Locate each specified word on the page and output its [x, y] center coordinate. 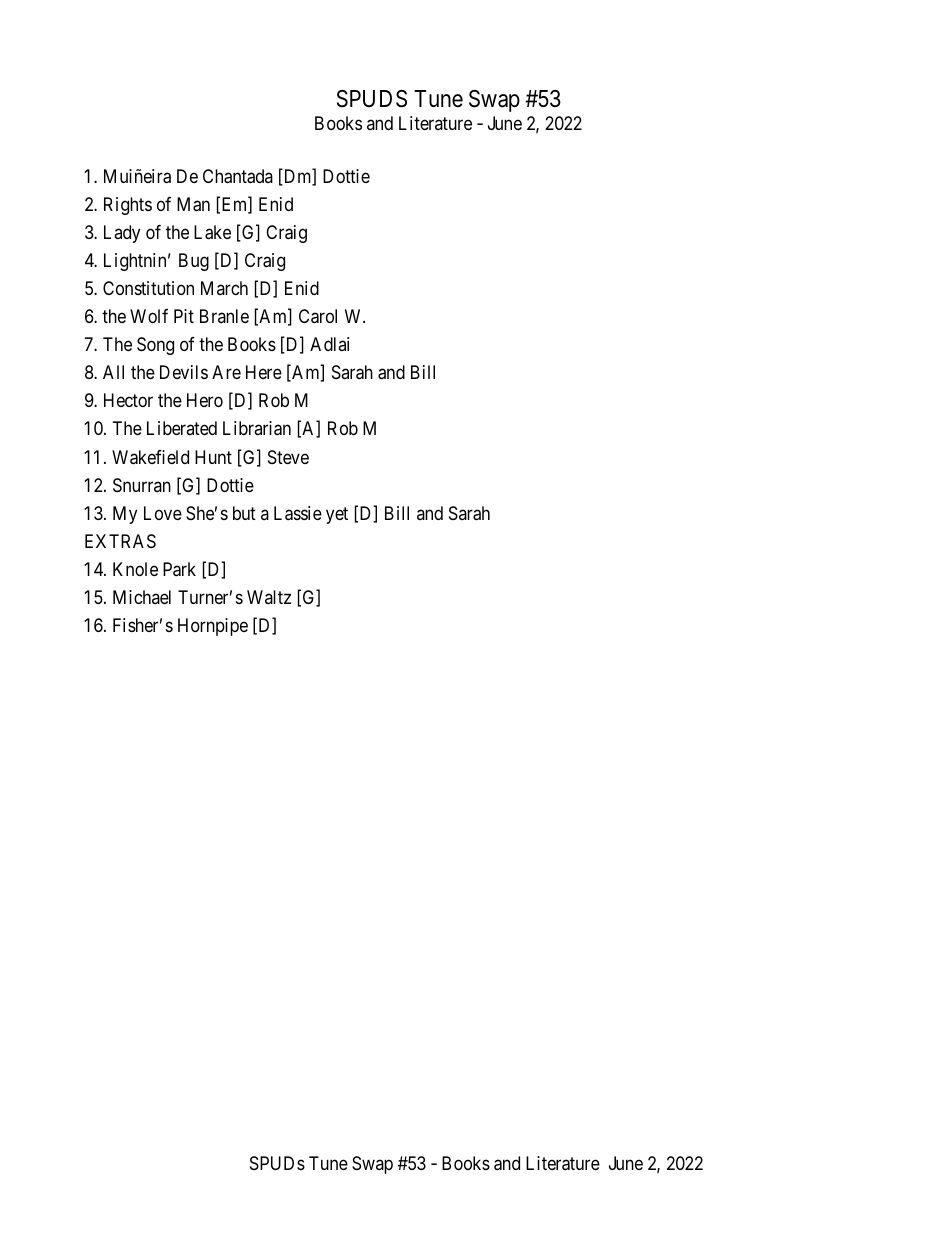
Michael [142, 597]
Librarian [257, 428]
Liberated [182, 428]
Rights [128, 206]
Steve [288, 457]
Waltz [269, 597]
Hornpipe [213, 627]
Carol [318, 316]
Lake [212, 232]
